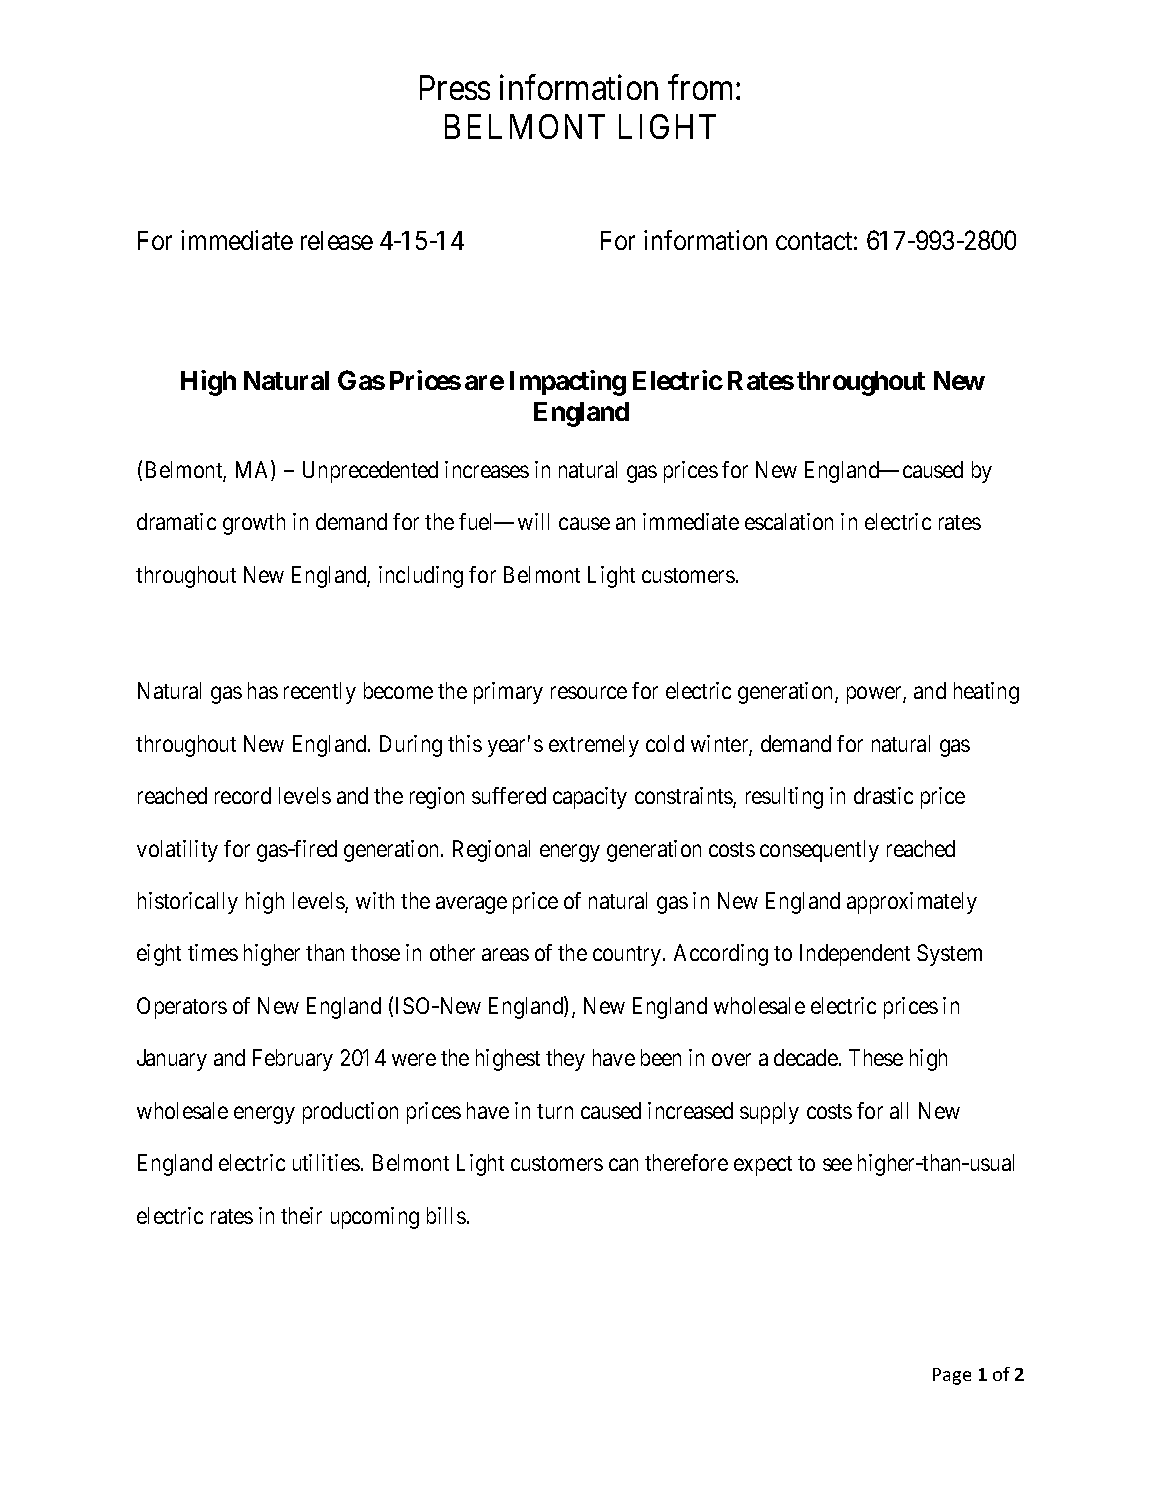  What do you see at coordinates (883, 795) in the image?
I see `drastic` at bounding box center [883, 795].
